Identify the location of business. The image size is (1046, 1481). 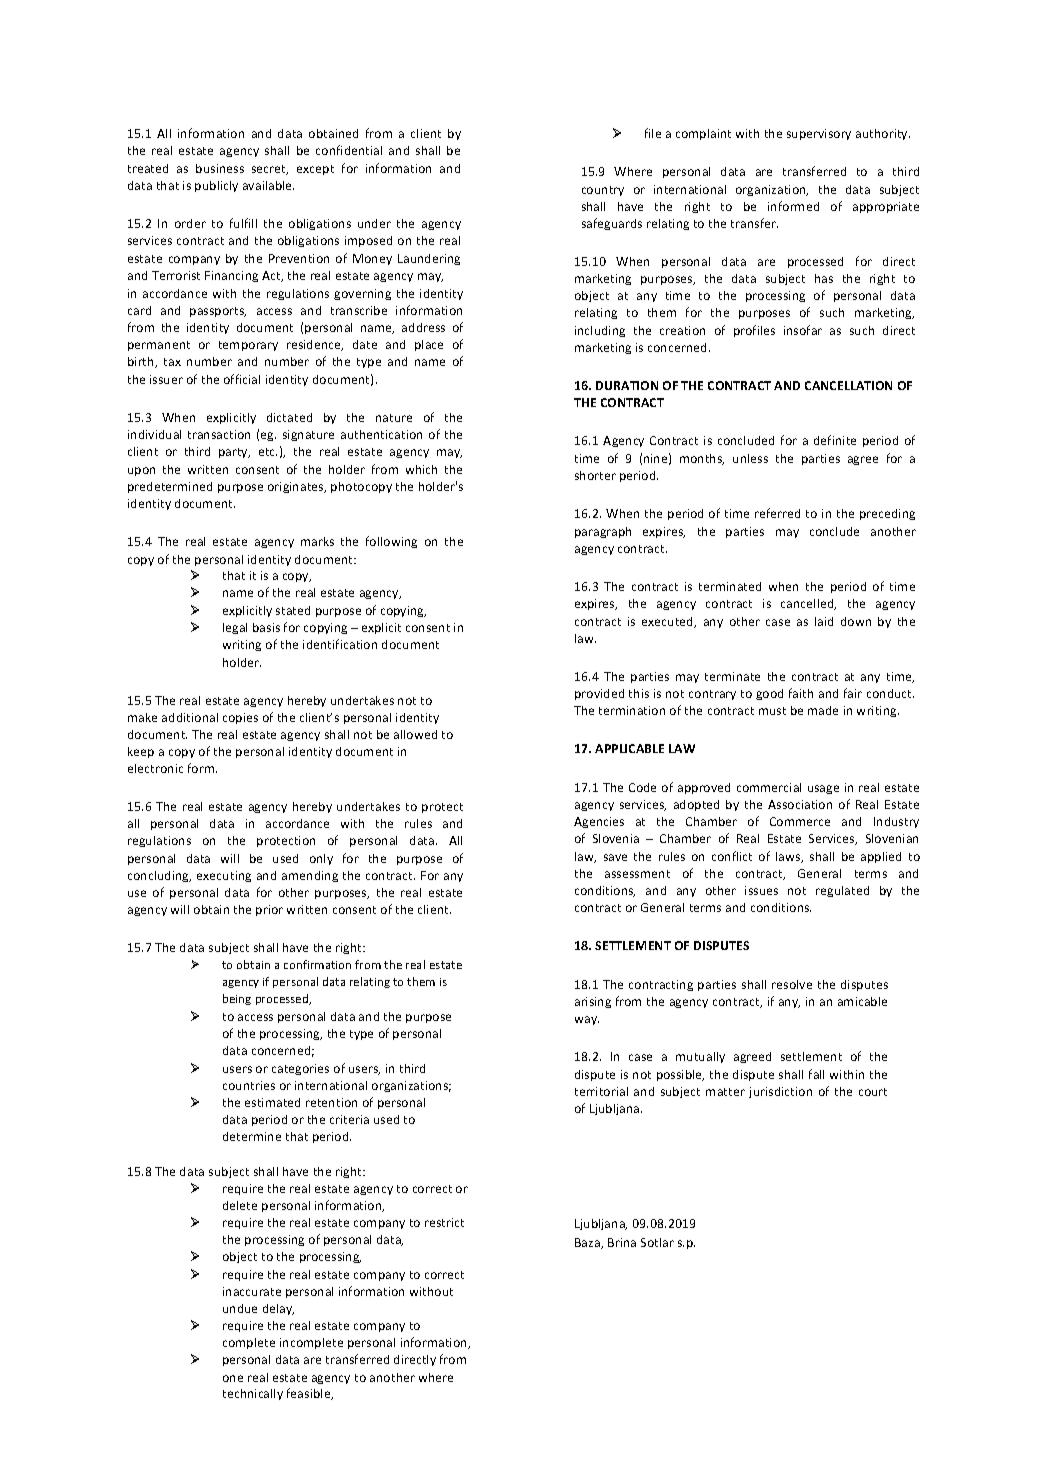
(220, 168).
